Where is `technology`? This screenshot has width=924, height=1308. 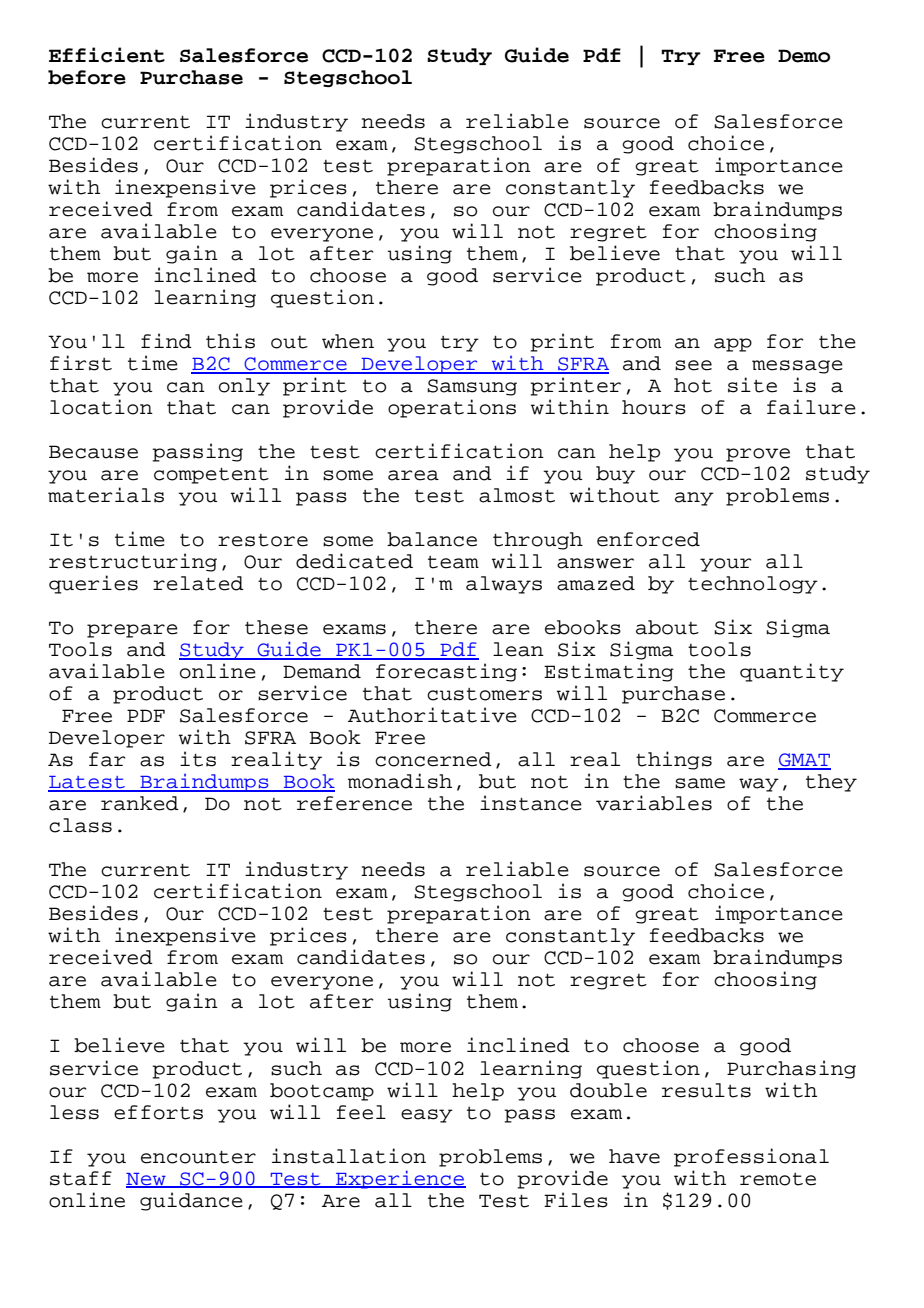 technology is located at coordinates (753, 585).
